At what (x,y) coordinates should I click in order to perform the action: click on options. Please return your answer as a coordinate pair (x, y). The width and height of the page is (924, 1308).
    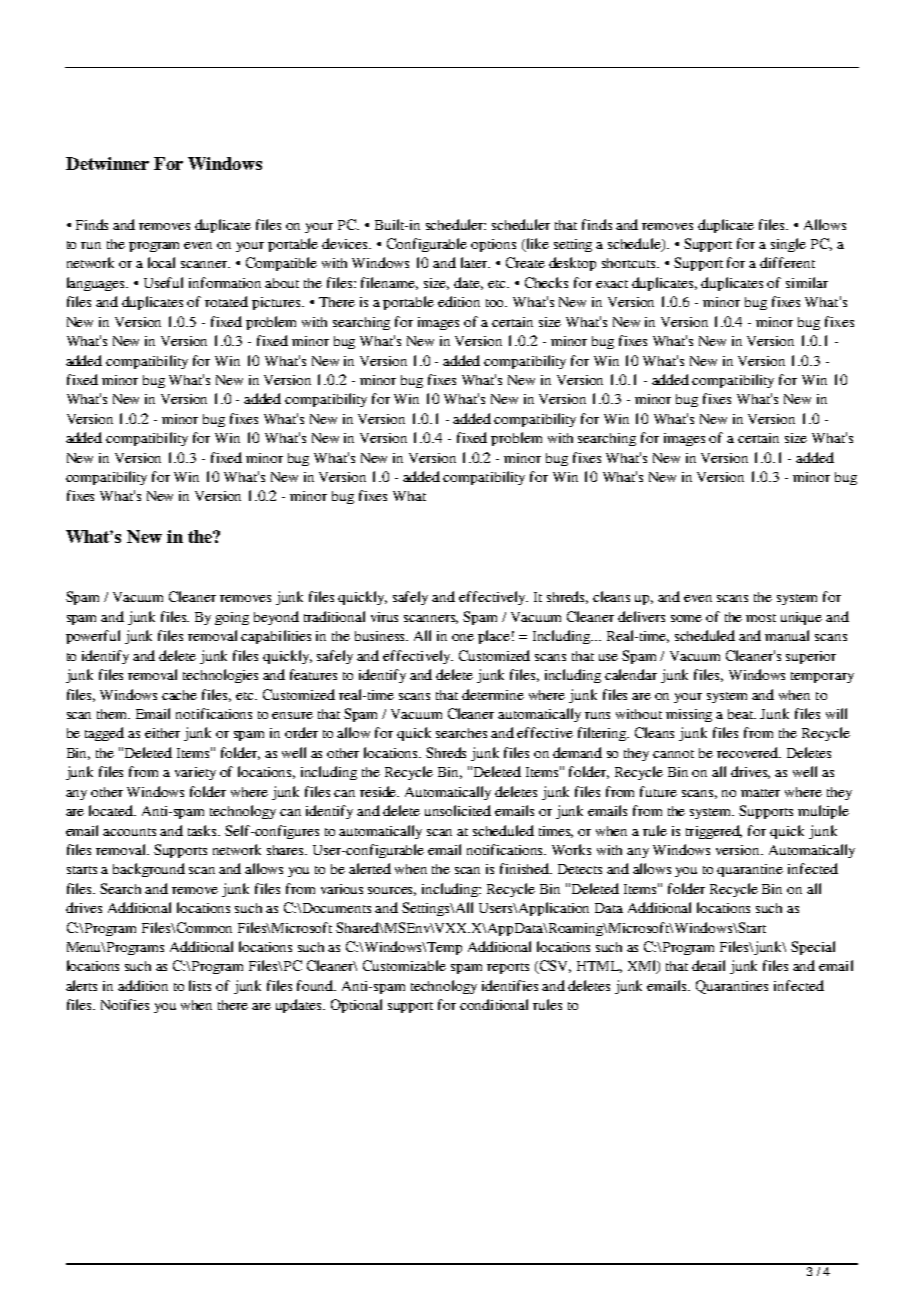
    Looking at the image, I should click on (493, 245).
